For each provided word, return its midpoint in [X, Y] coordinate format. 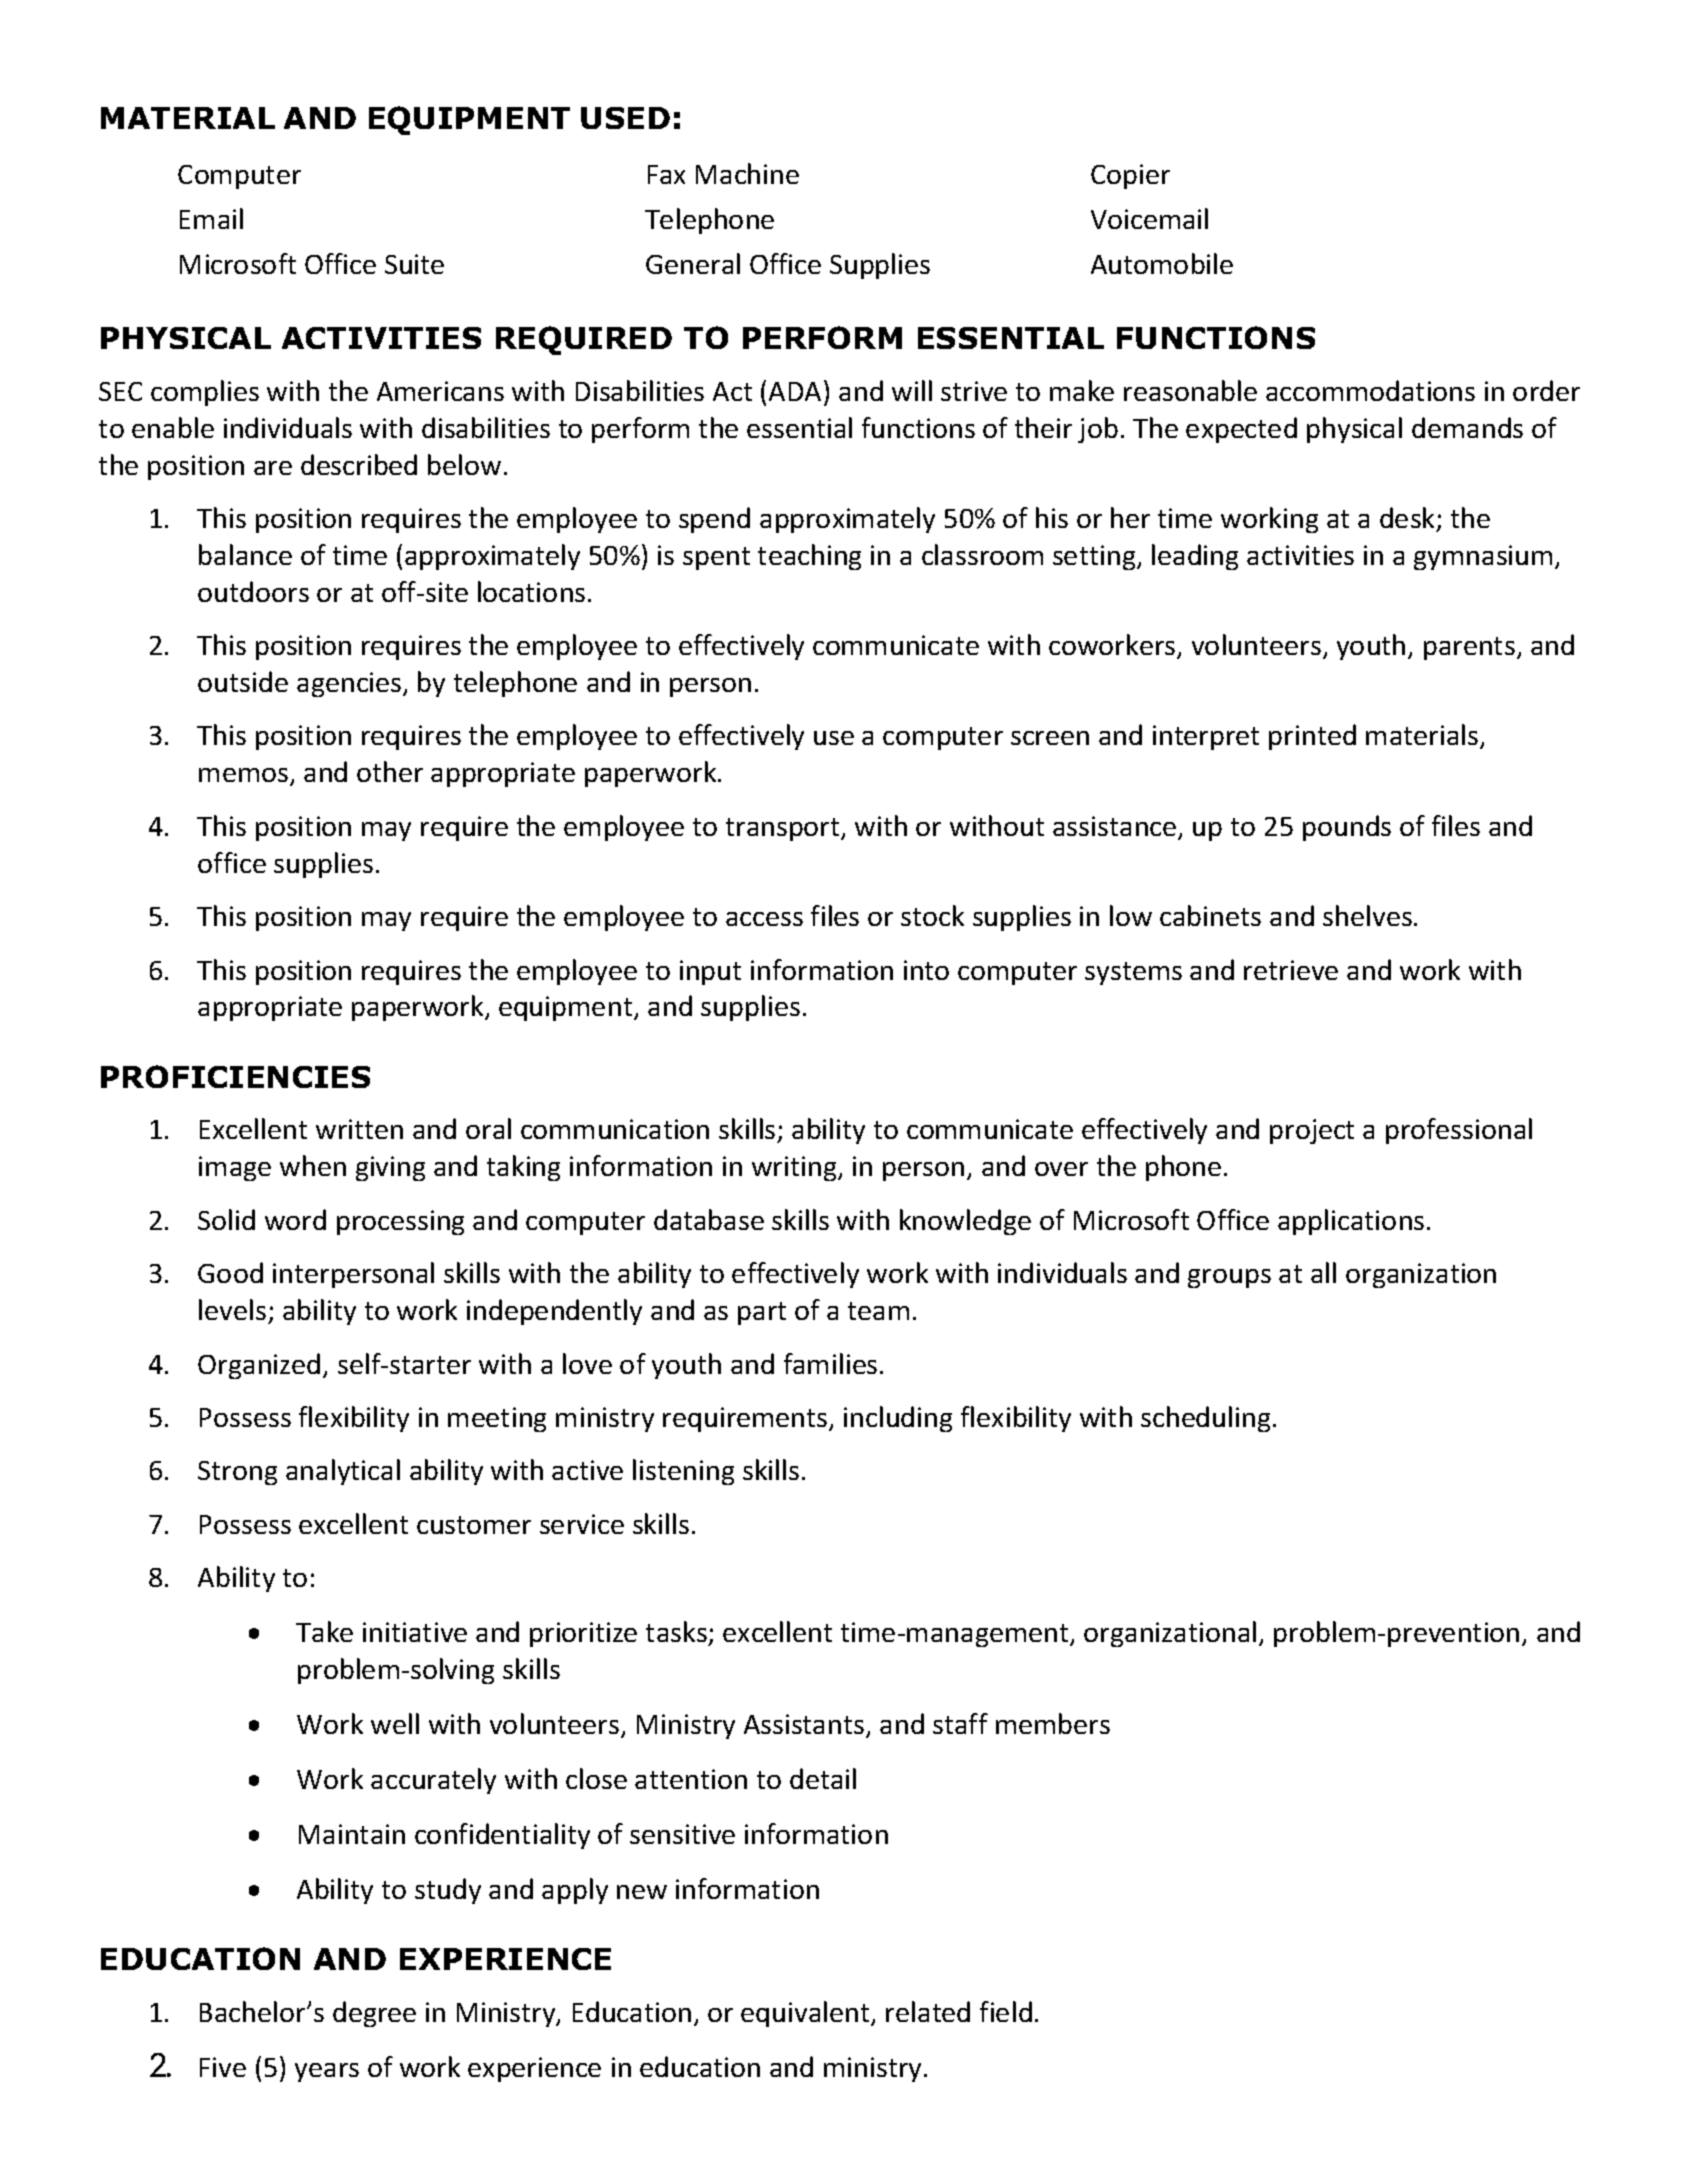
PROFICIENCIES [235, 1076]
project [1312, 1131]
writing [795, 1168]
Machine [747, 173]
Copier [1130, 176]
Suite [414, 264]
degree [374, 2014]
